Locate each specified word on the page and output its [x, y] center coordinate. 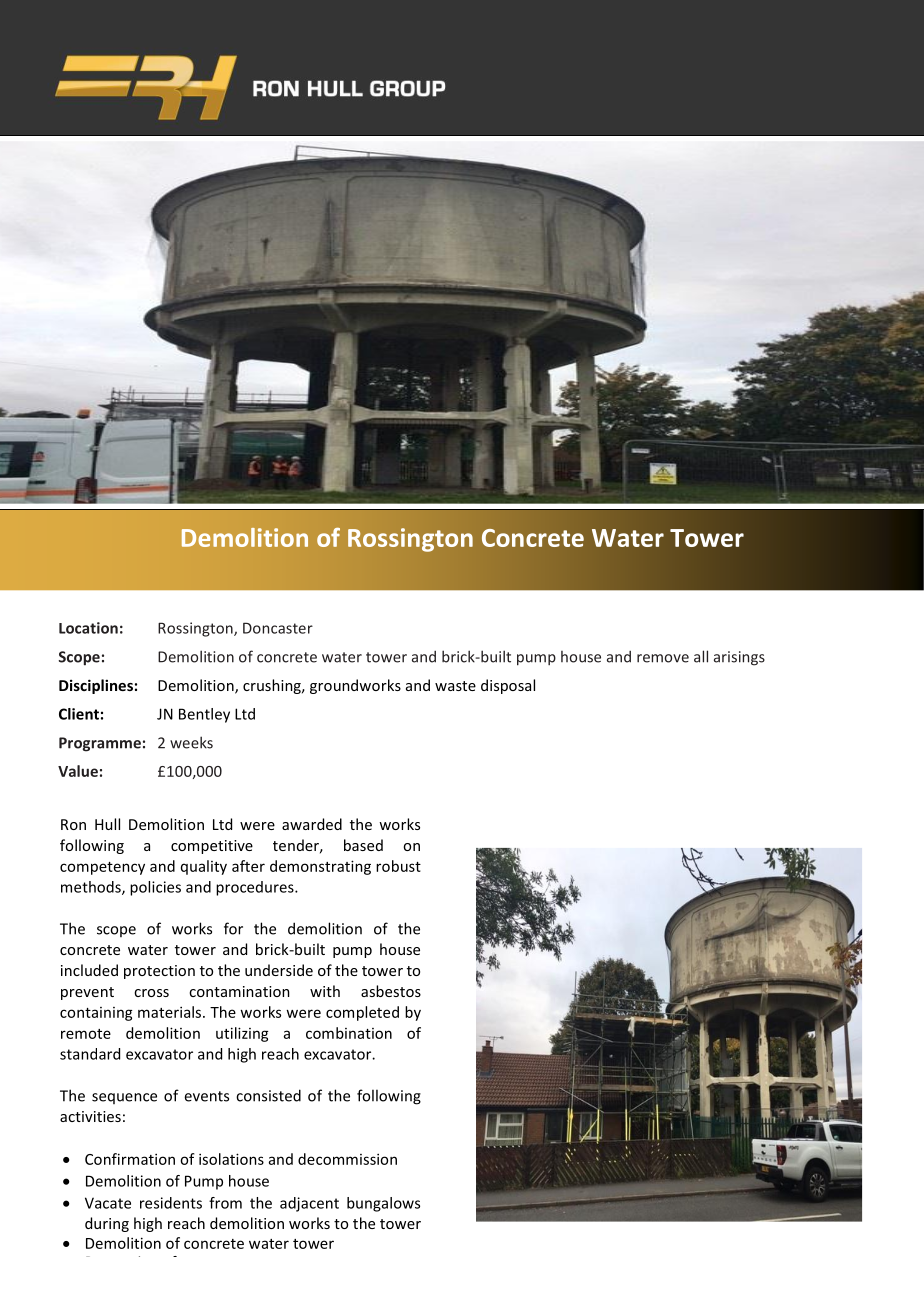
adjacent [309, 1204]
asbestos [391, 991]
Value [78, 771]
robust [398, 866]
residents [171, 1203]
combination [349, 1033]
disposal [508, 686]
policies [155, 888]
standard [90, 1054]
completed [362, 1013]
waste [455, 686]
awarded [312, 824]
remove [663, 658]
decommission [347, 1159]
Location [88, 628]
